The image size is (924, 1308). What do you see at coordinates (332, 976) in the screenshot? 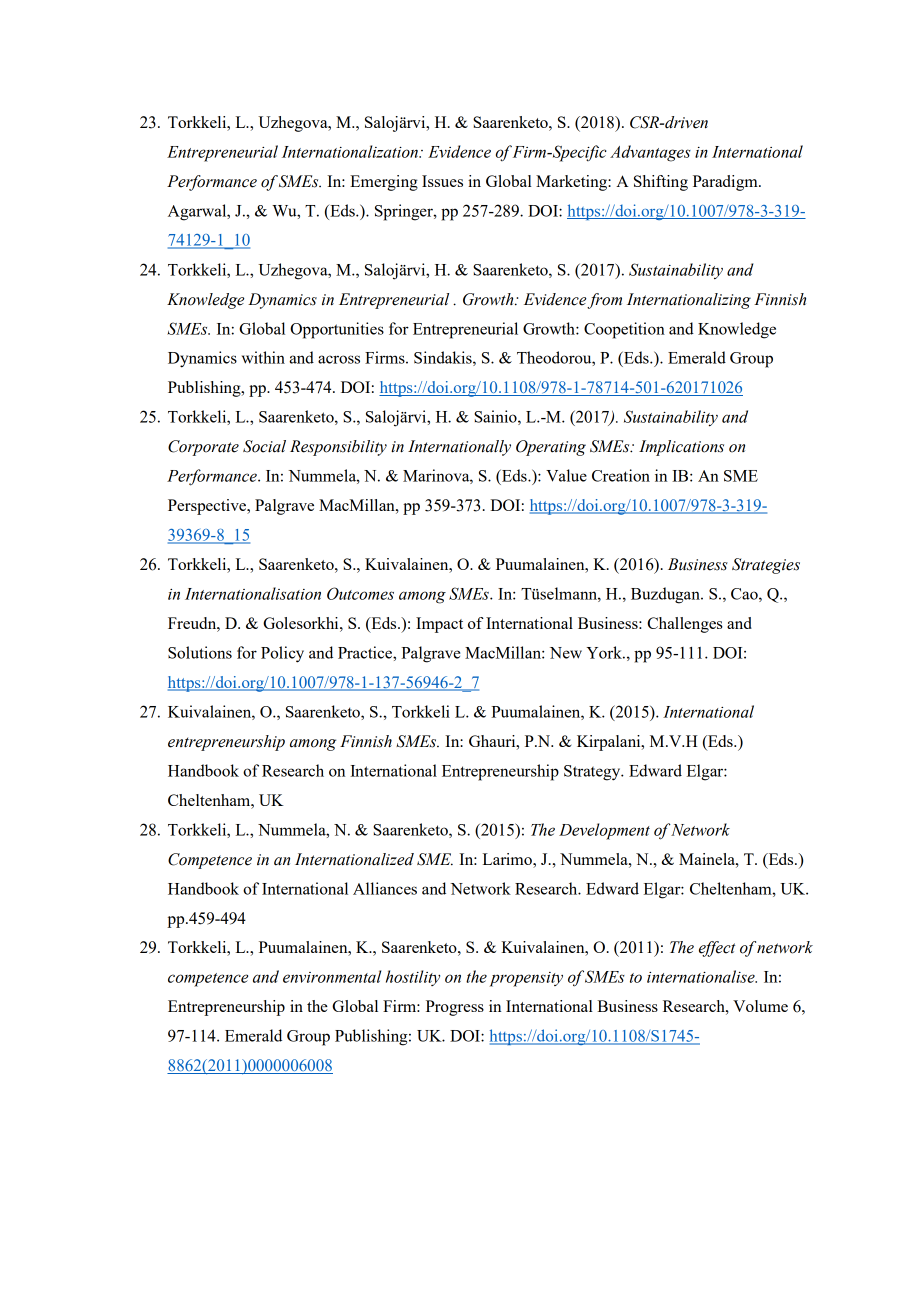
I see `environmental` at bounding box center [332, 976].
